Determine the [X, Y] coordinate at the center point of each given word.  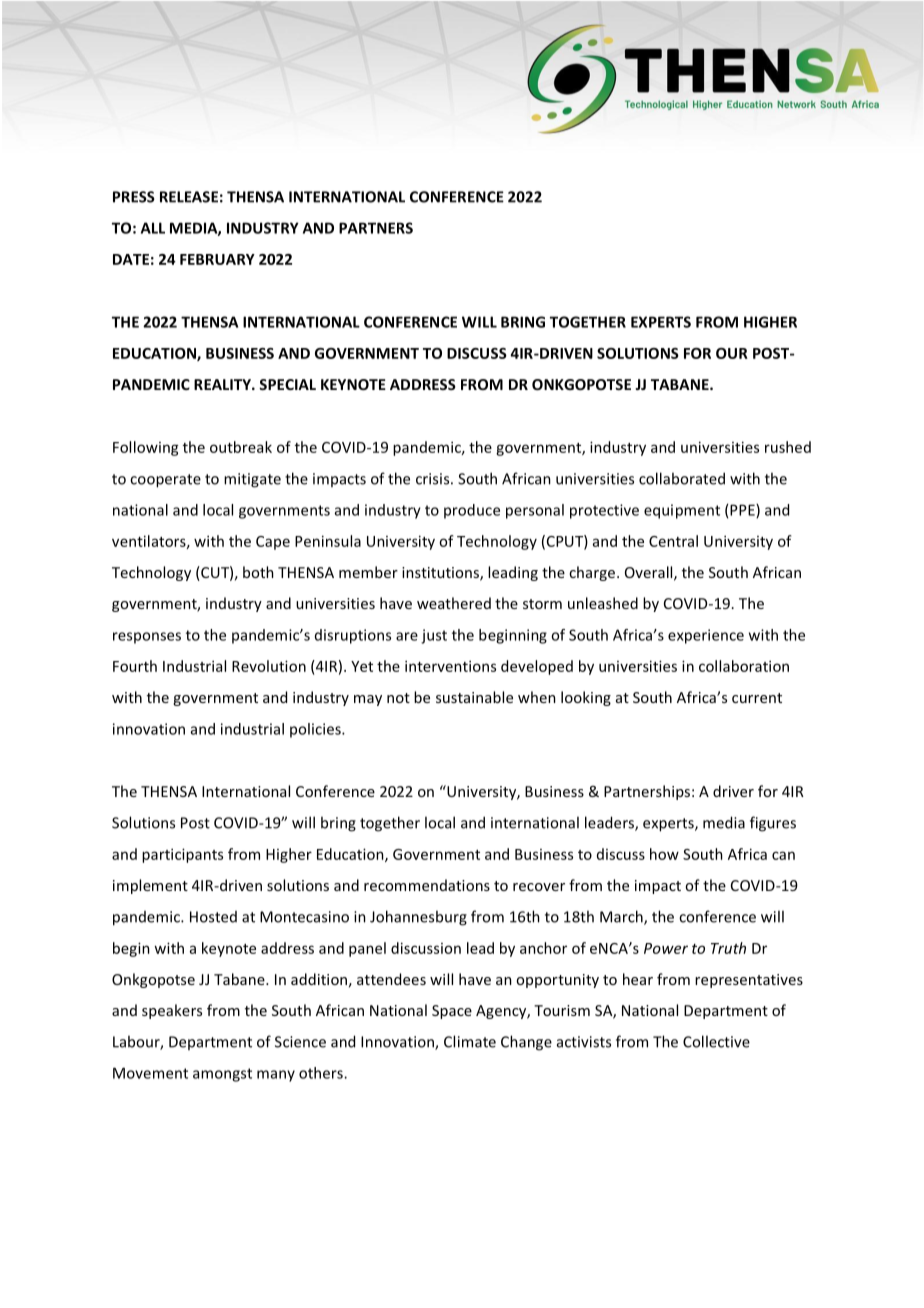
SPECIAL [287, 384]
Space [452, 1012]
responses [147, 638]
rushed [788, 447]
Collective [716, 1041]
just [434, 636]
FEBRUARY [217, 259]
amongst [222, 1075]
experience [706, 636]
